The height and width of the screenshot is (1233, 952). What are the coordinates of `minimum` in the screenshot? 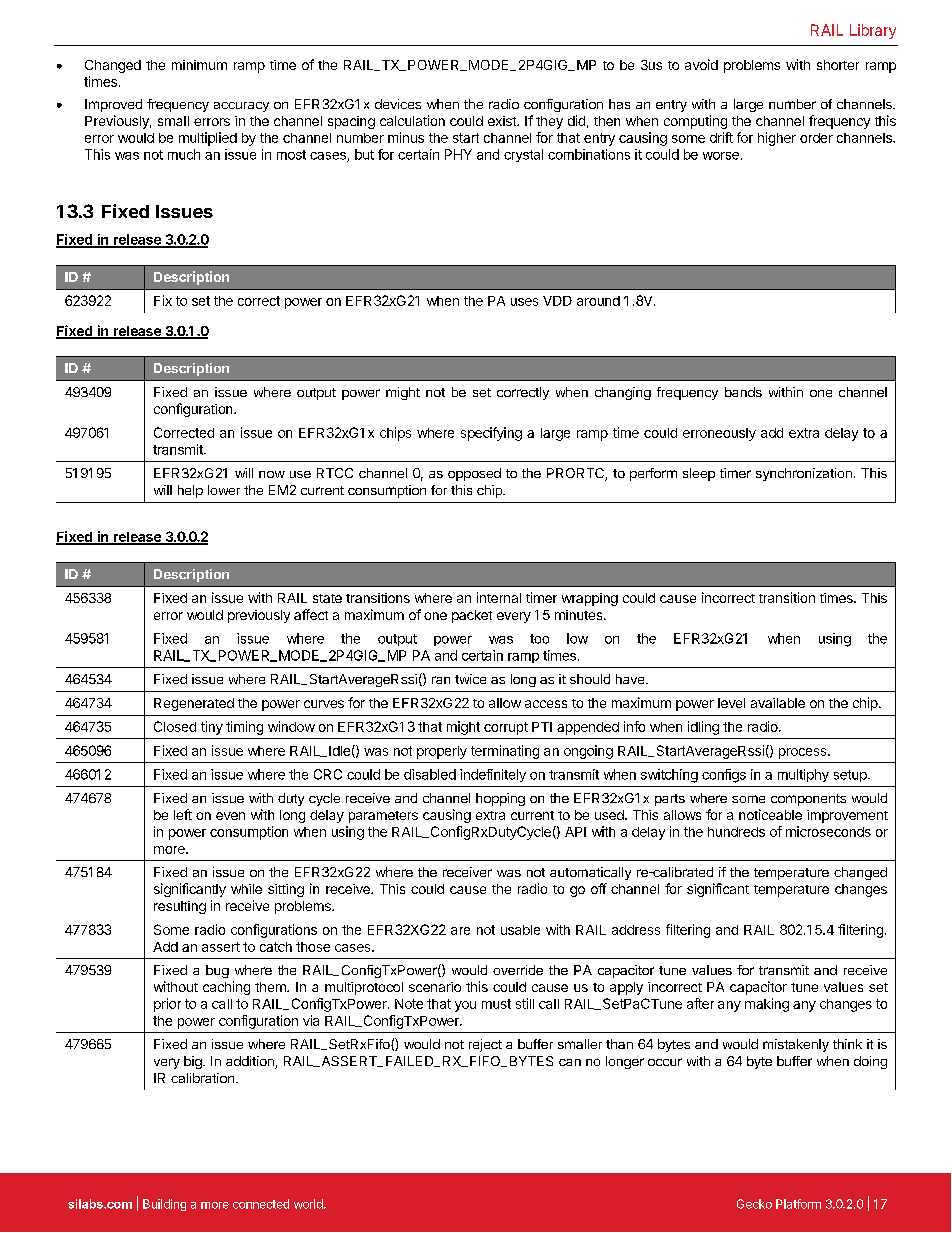 It's located at (199, 65).
